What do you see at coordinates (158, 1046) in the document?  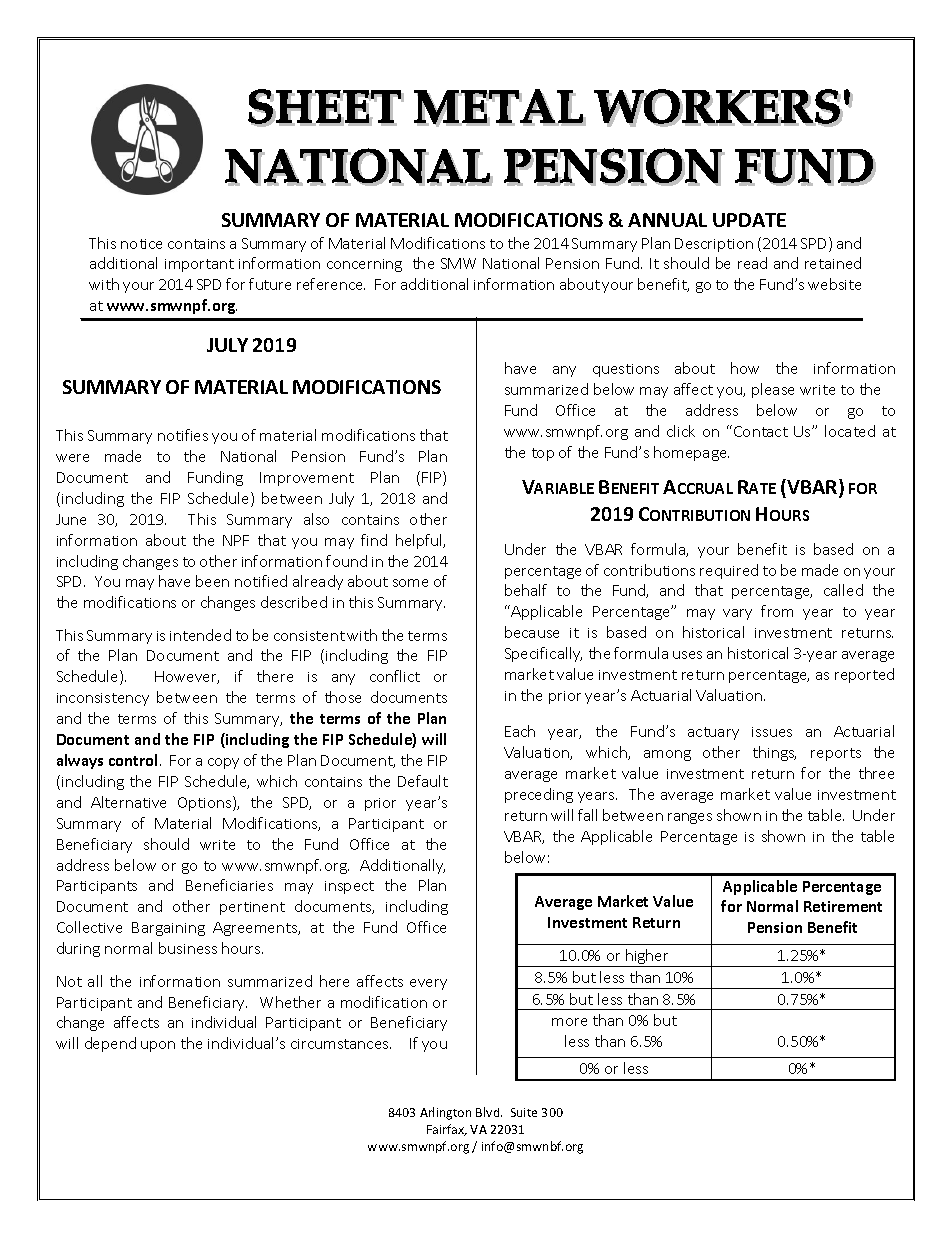 I see `upon` at bounding box center [158, 1046].
